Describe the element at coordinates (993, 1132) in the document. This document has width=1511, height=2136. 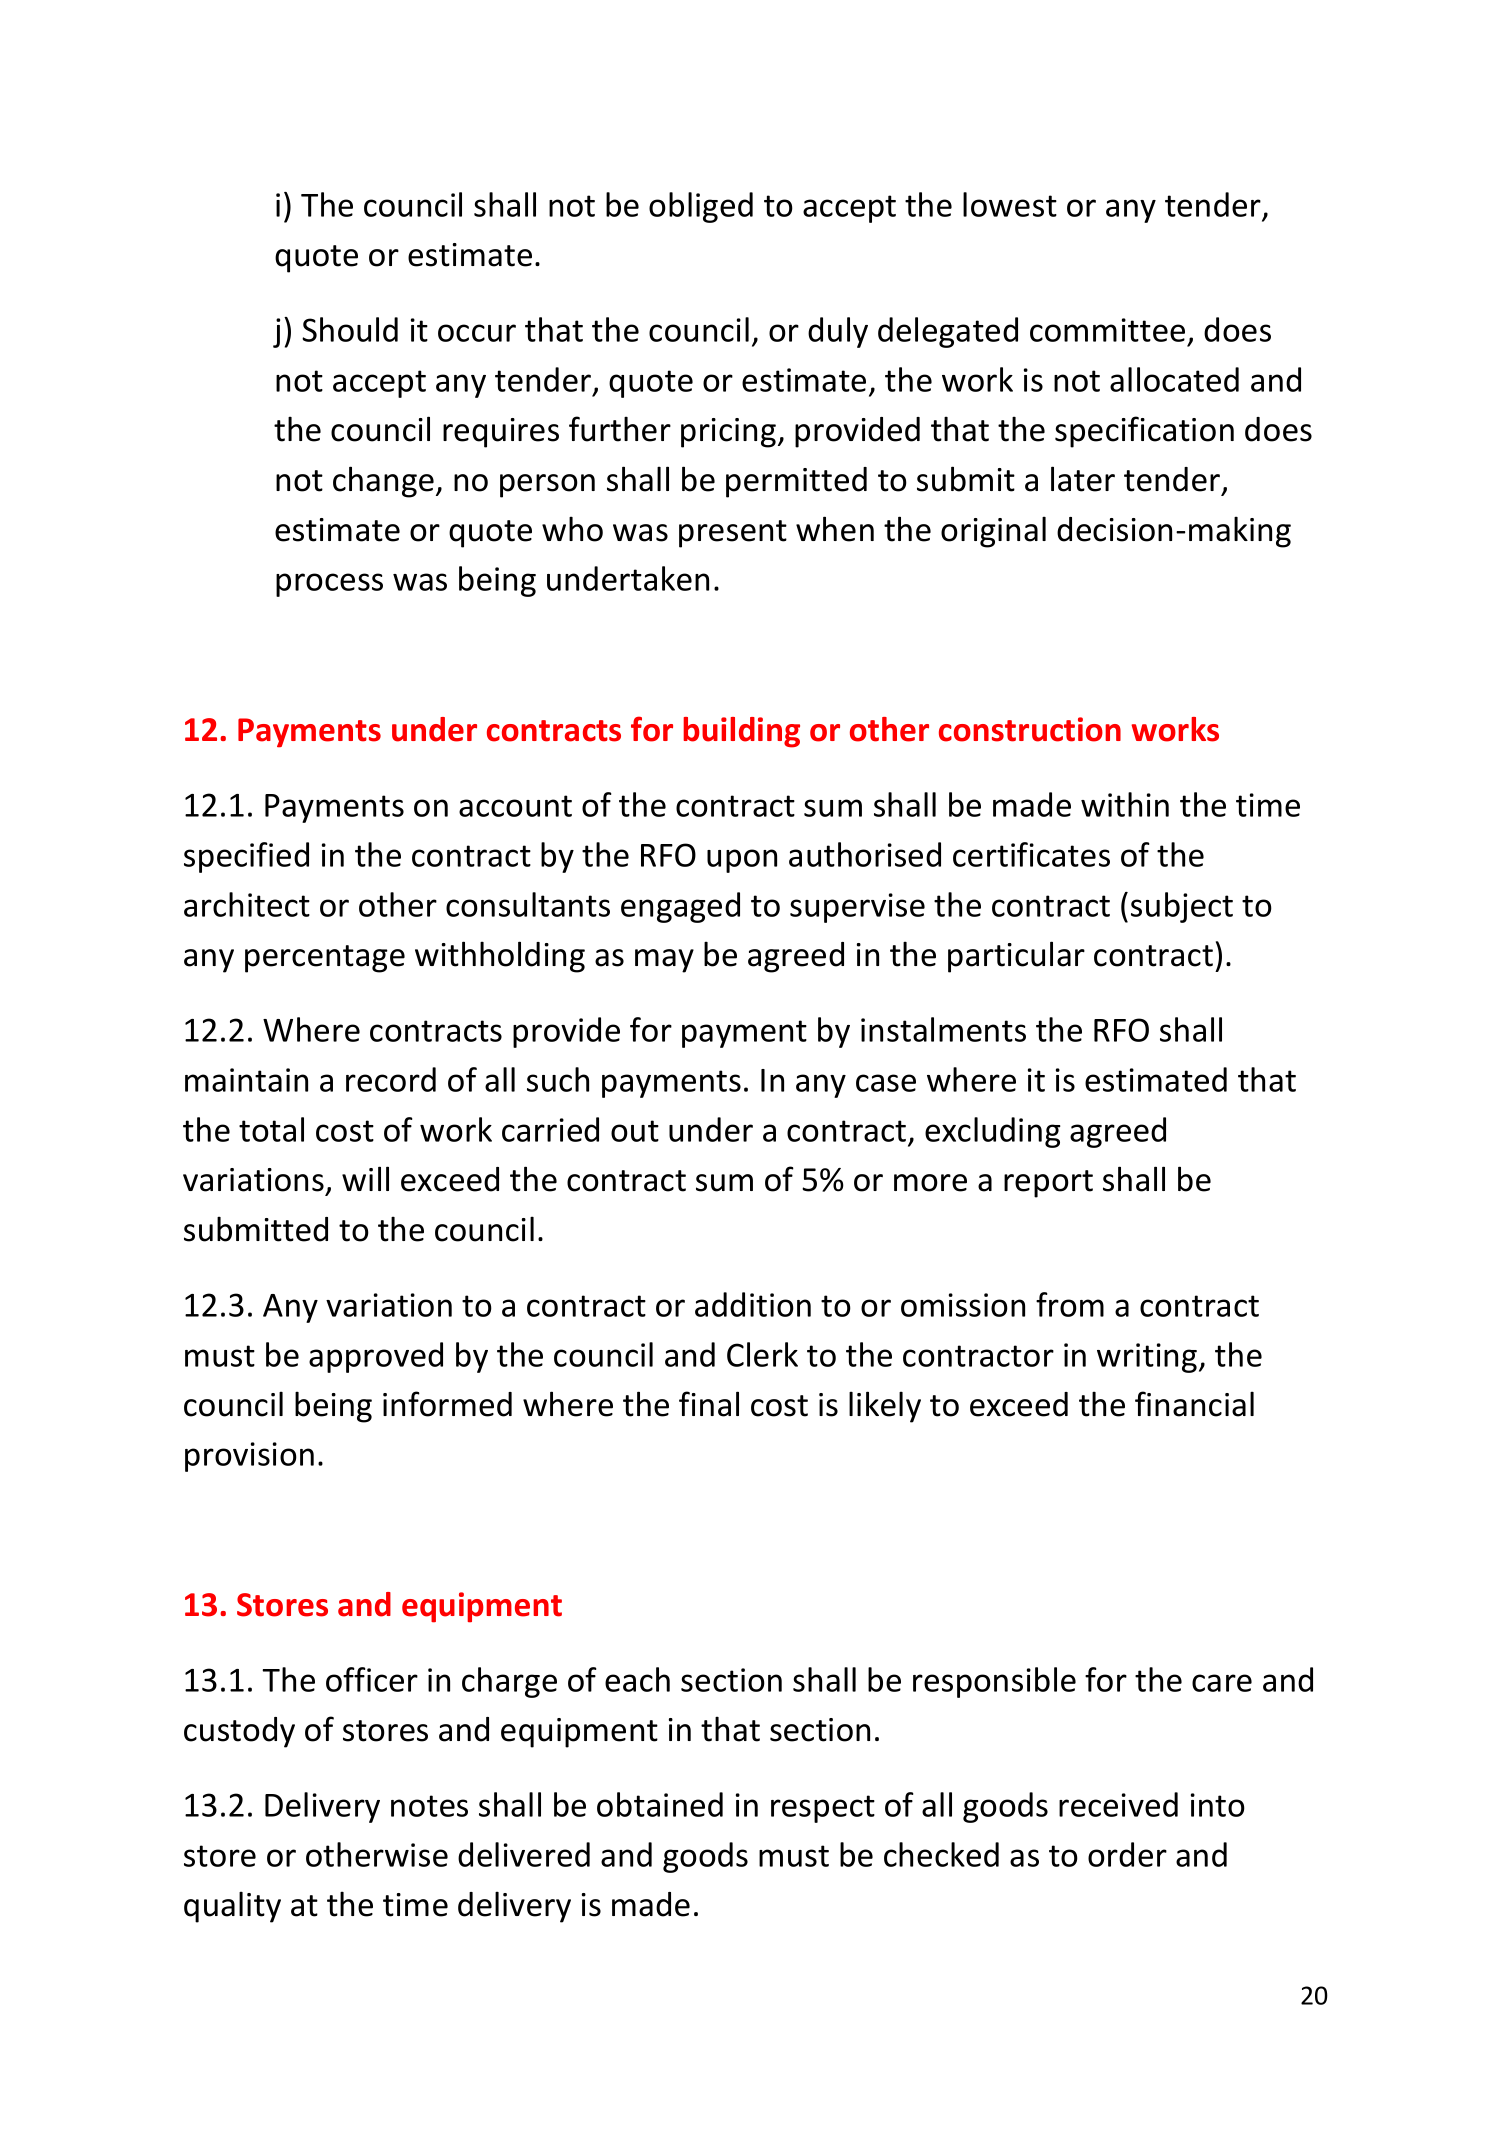
I see `excluding` at that location.
